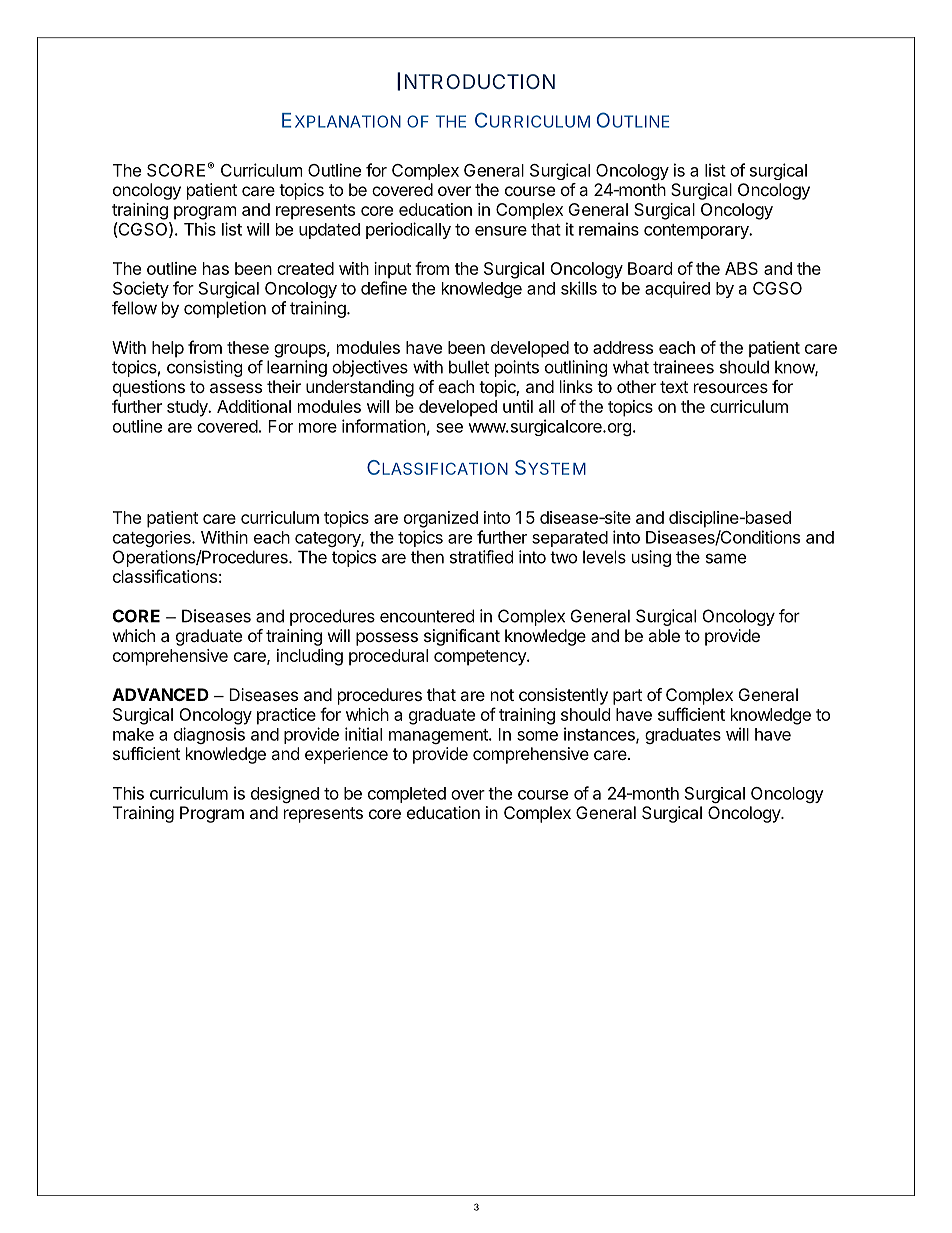  I want to click on designed, so click(285, 794).
